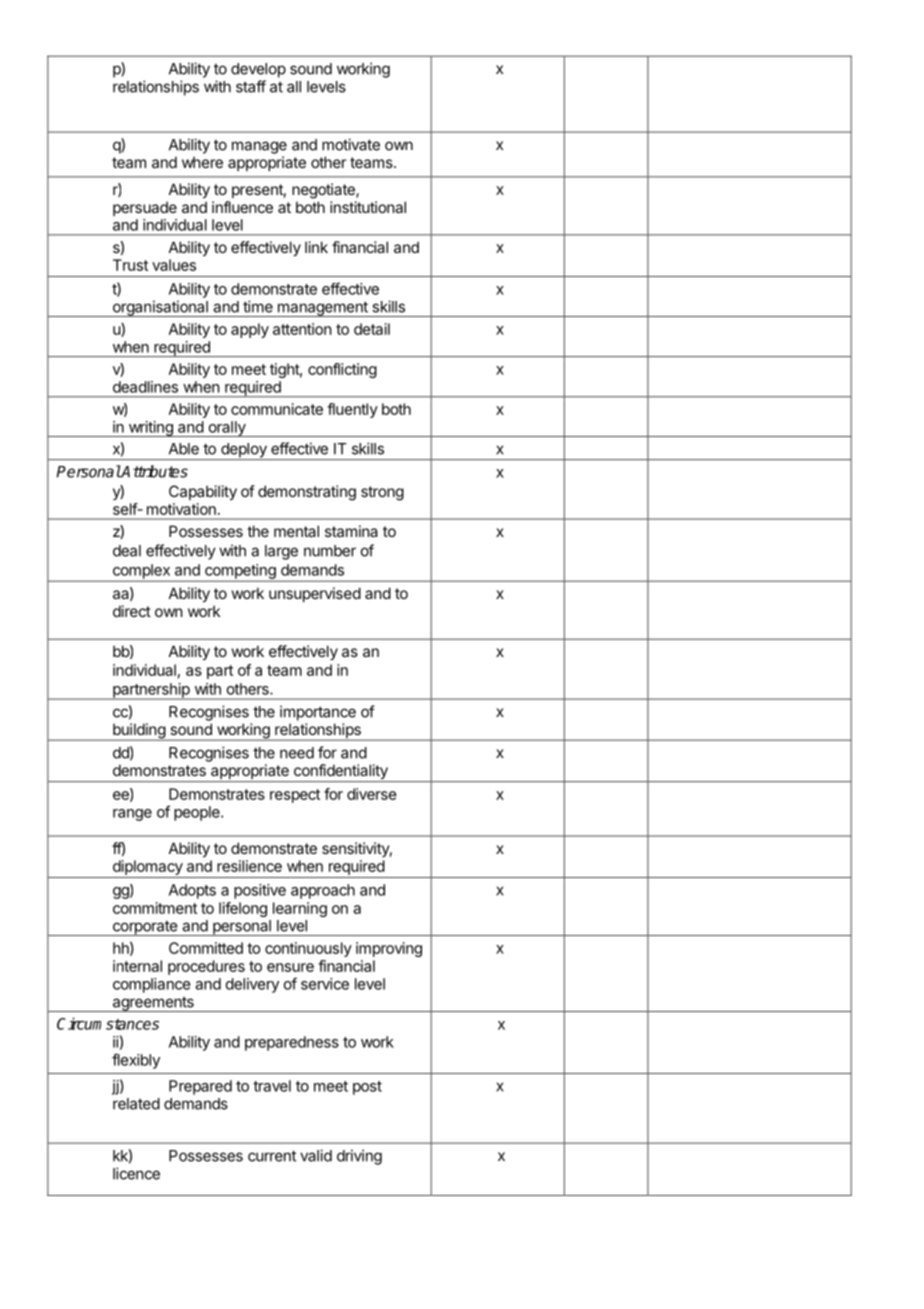  Describe the element at coordinates (136, 1173) in the image. I see `licence` at that location.
